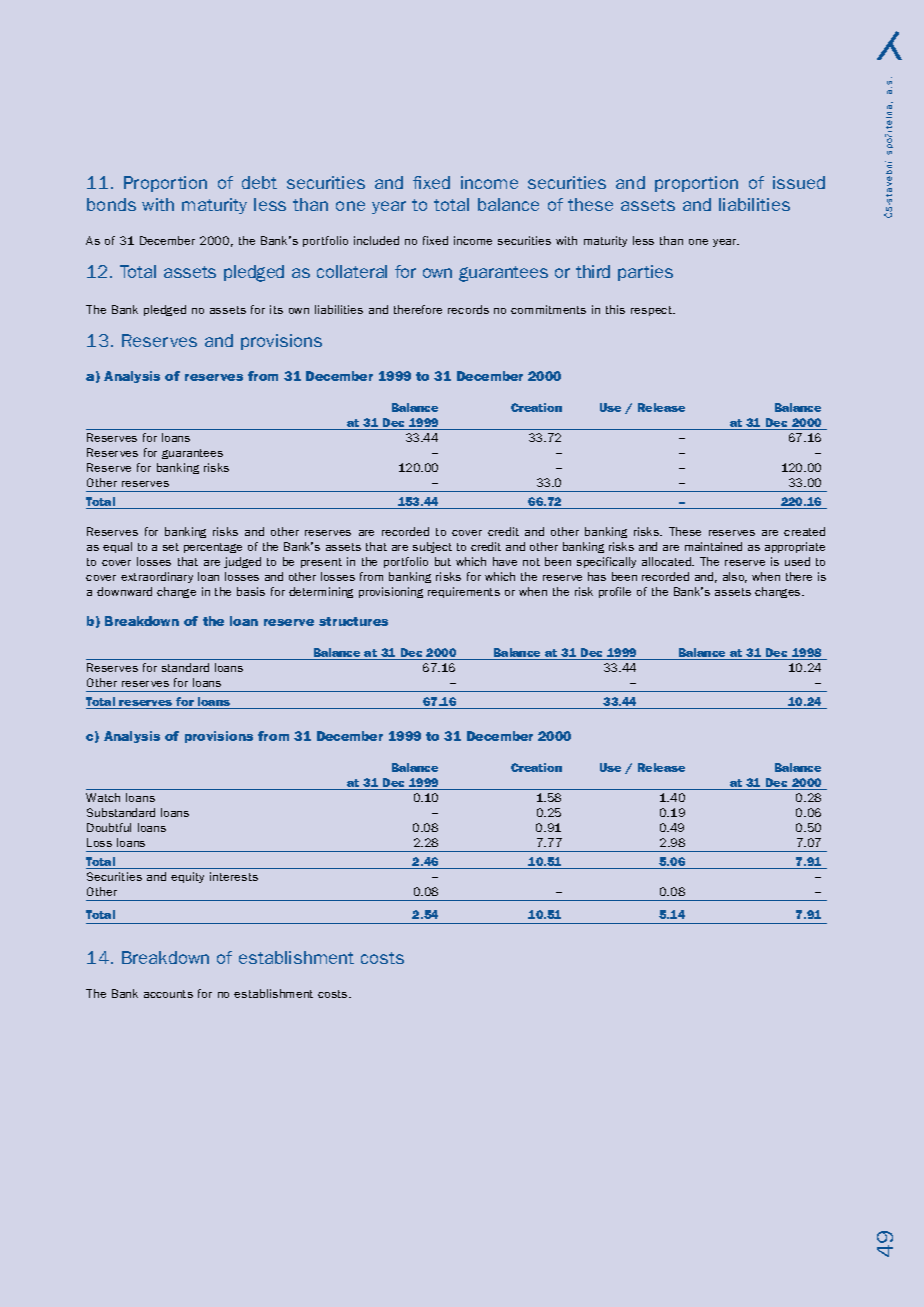 The width and height of the document is (924, 1307). I want to click on subject, so click(432, 547).
